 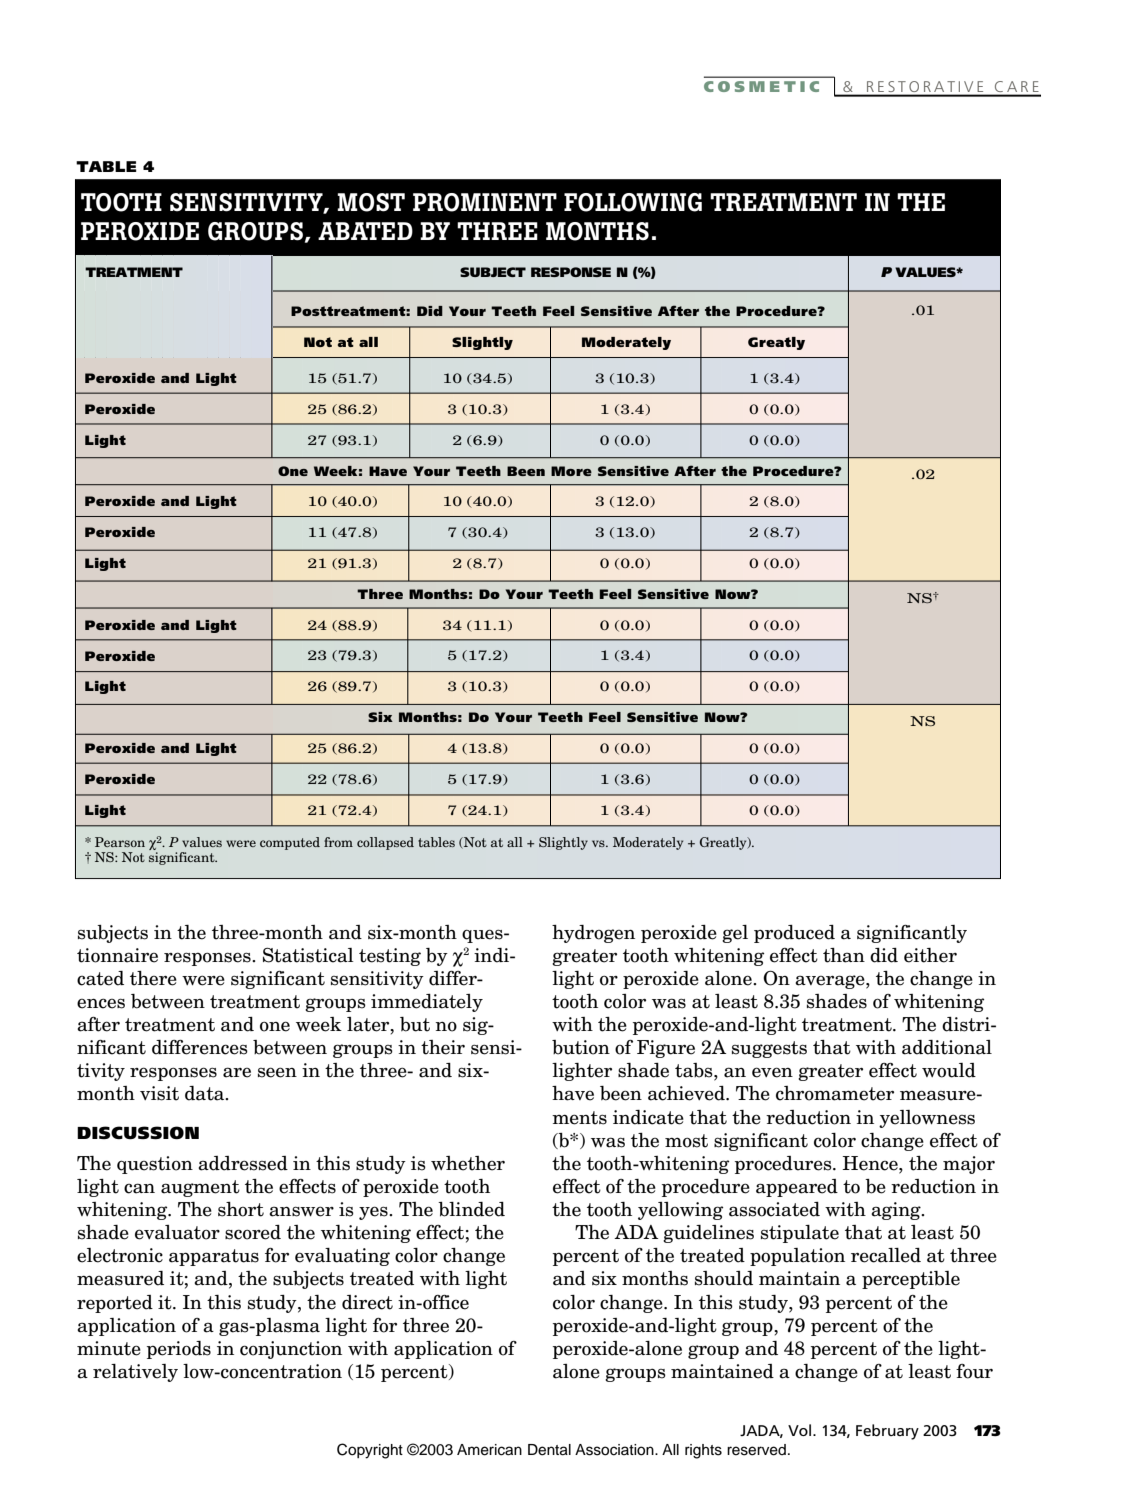 What do you see at coordinates (385, 843) in the screenshot?
I see `collapsed` at bounding box center [385, 843].
